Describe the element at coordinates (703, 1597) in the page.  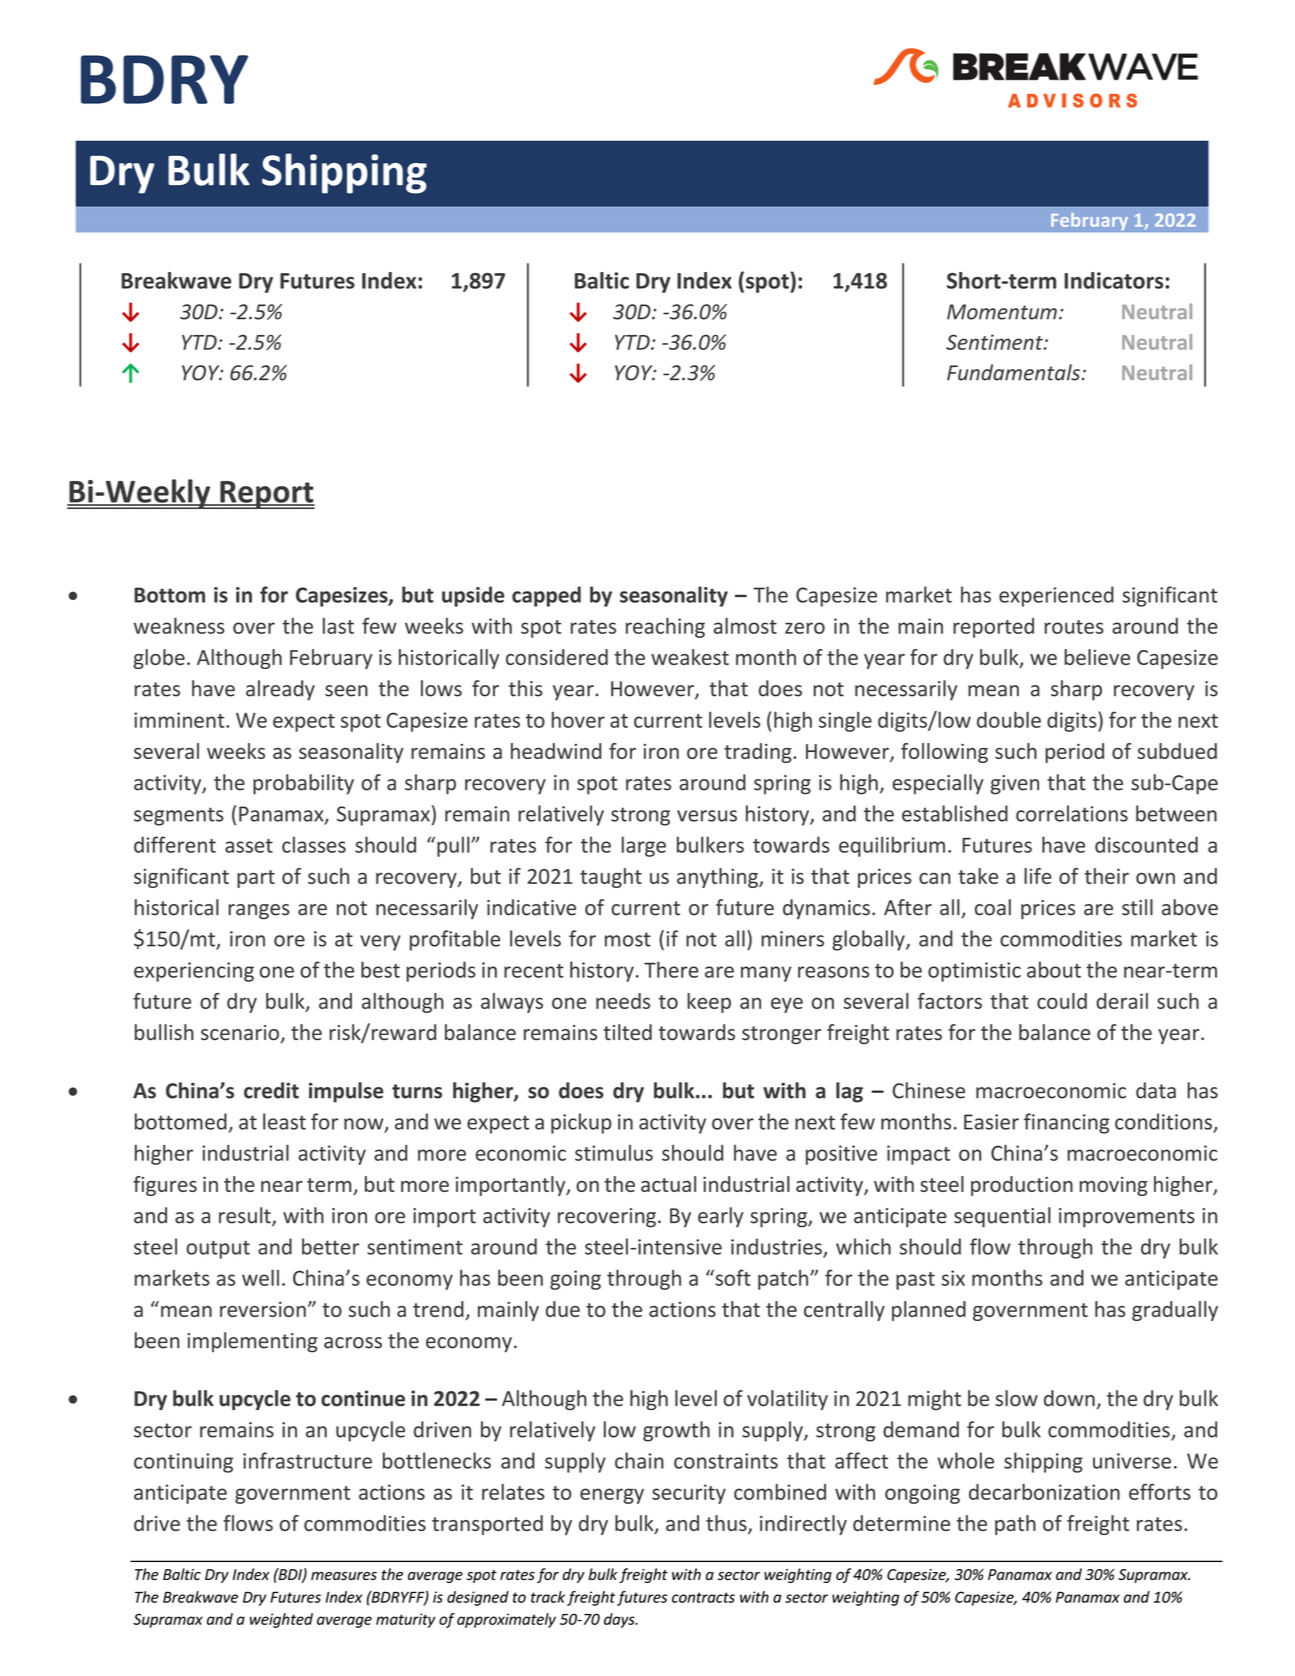
I see `contracts` at that location.
